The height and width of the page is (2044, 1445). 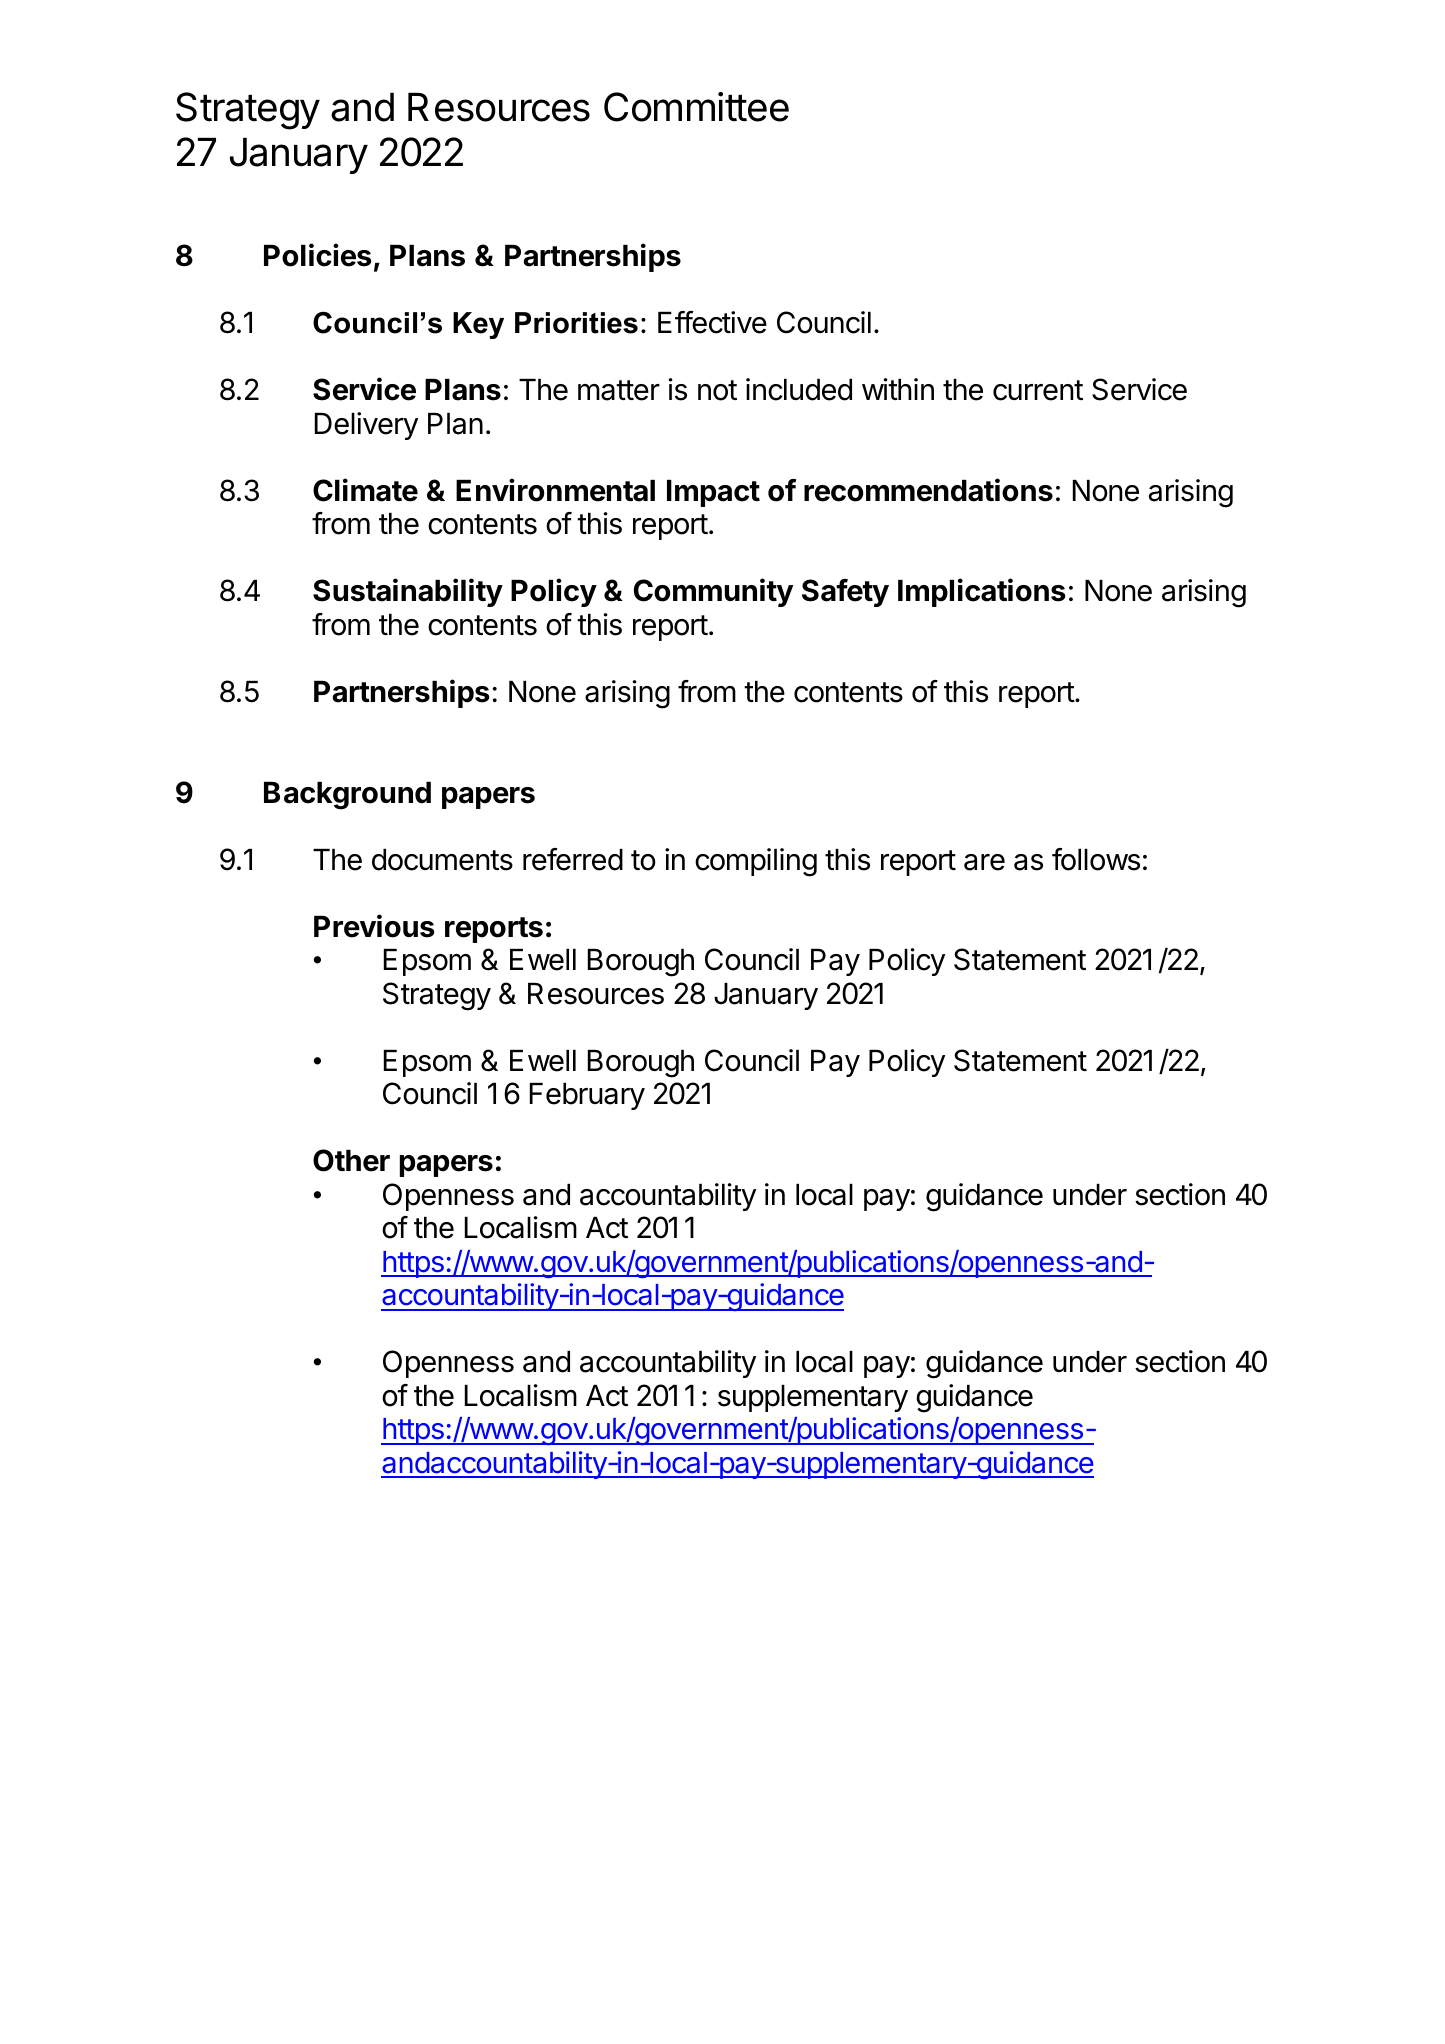 I want to click on Committee, so click(x=696, y=107).
